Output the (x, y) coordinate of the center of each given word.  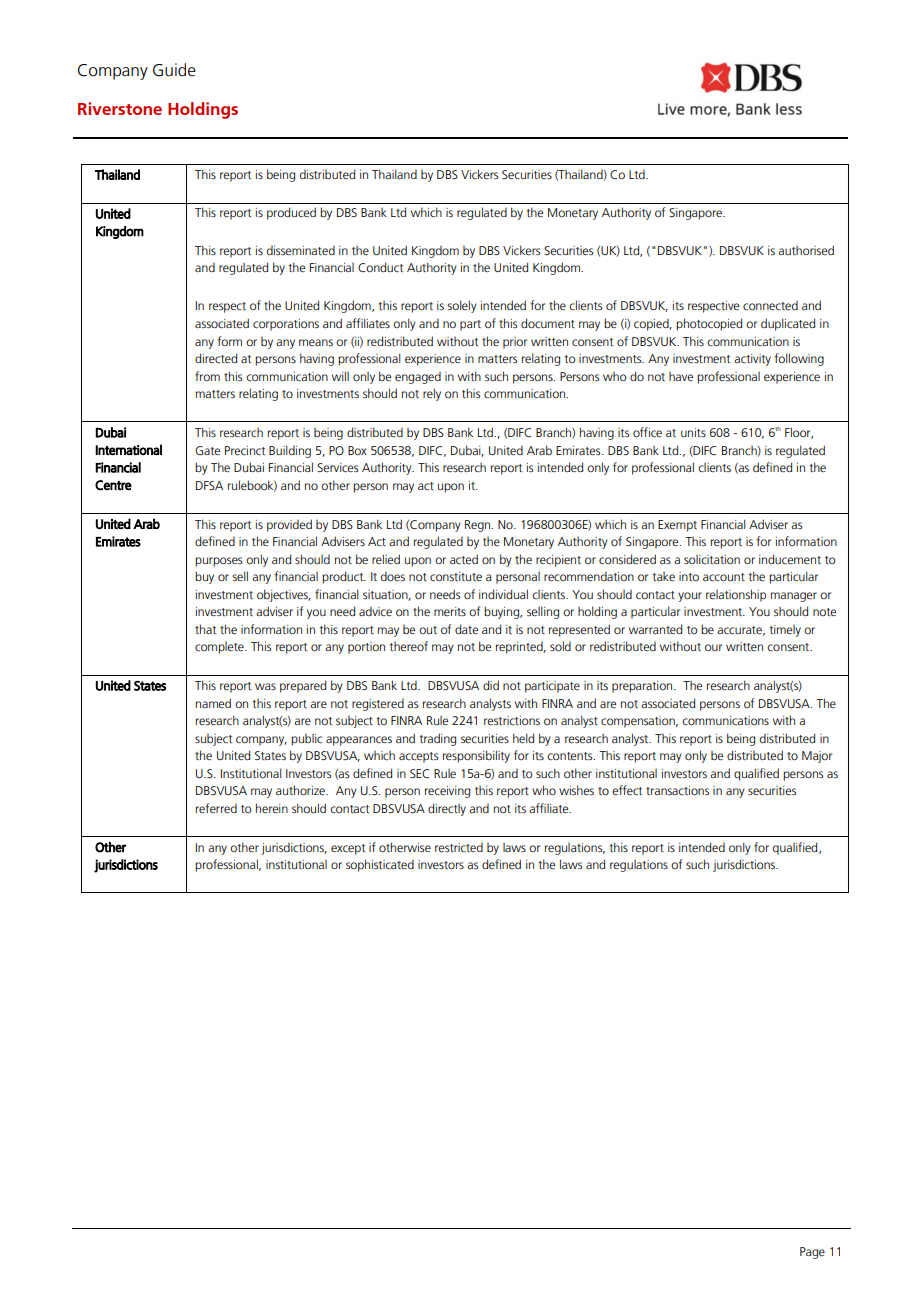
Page (812, 1253)
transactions (677, 790)
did (491, 685)
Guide (174, 70)
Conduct (380, 267)
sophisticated (380, 865)
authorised (806, 250)
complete (220, 648)
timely (785, 631)
